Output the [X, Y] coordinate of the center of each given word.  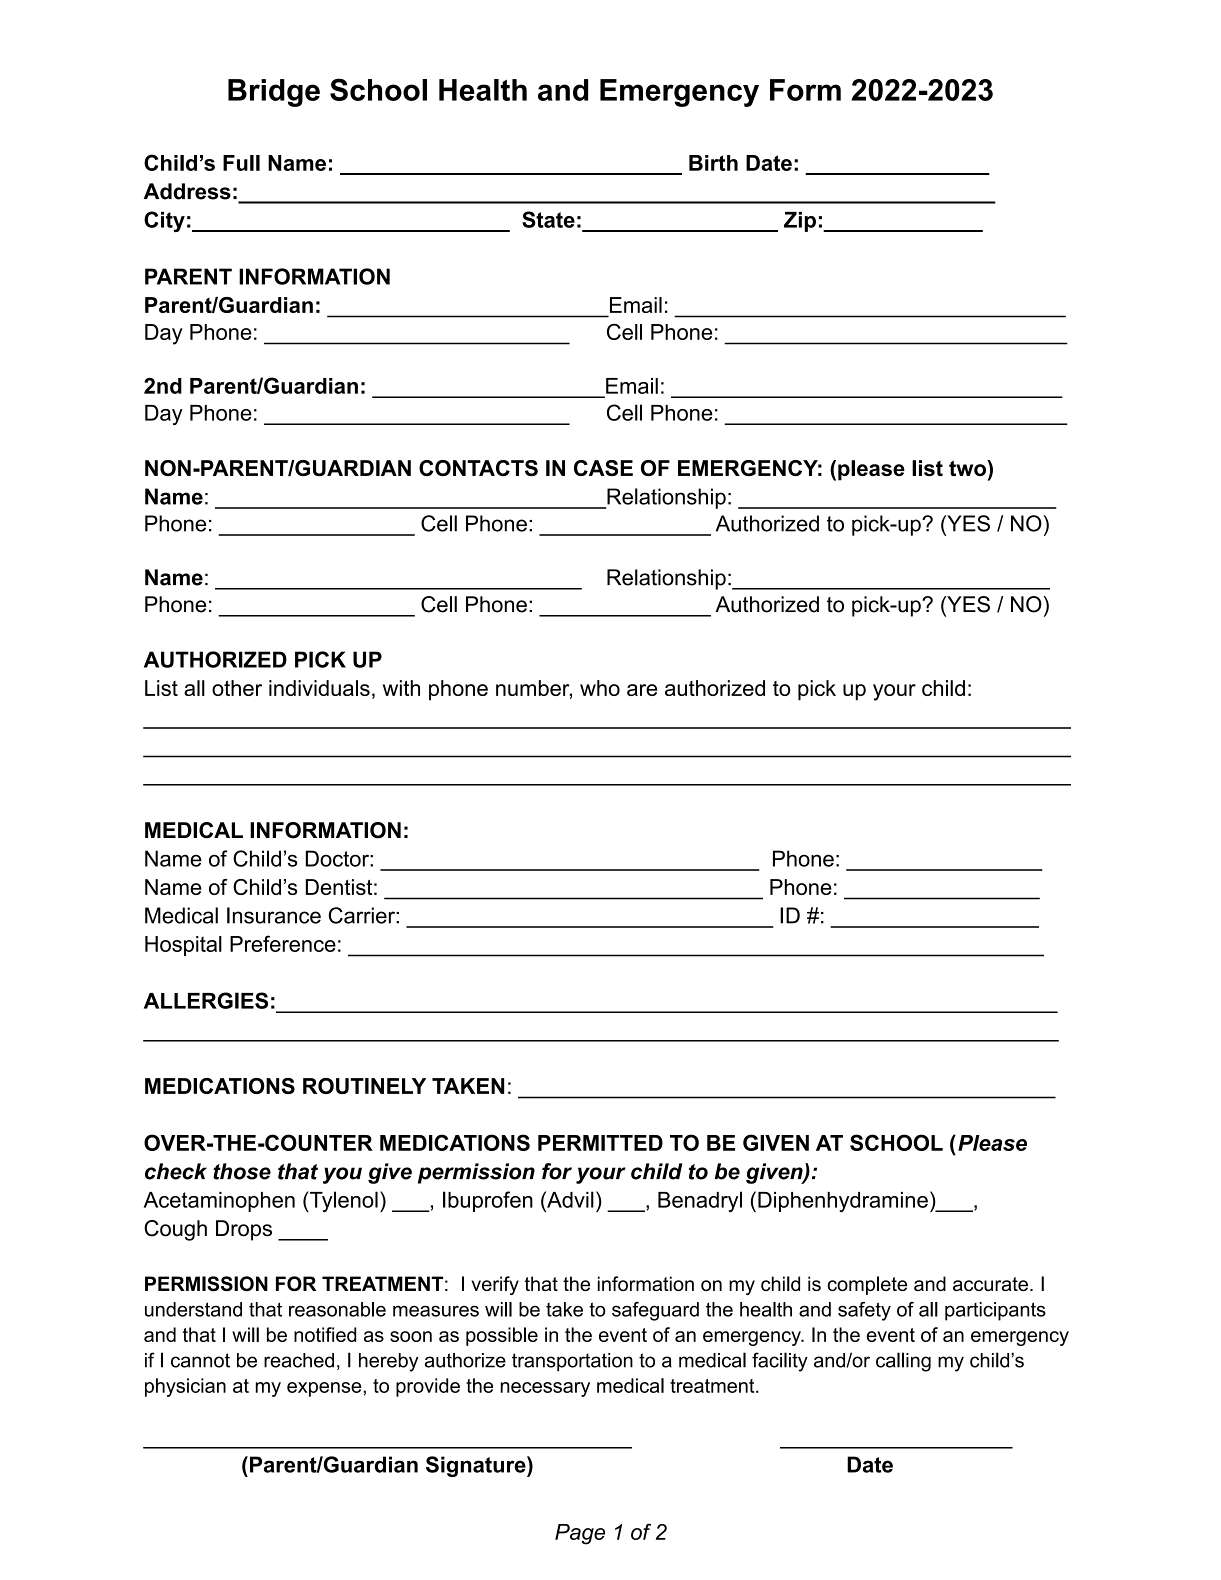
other [237, 688]
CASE [603, 468]
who [600, 688]
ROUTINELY [364, 1086]
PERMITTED [600, 1143]
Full [241, 163]
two [968, 468]
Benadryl [700, 1201]
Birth [713, 163]
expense [325, 1389]
